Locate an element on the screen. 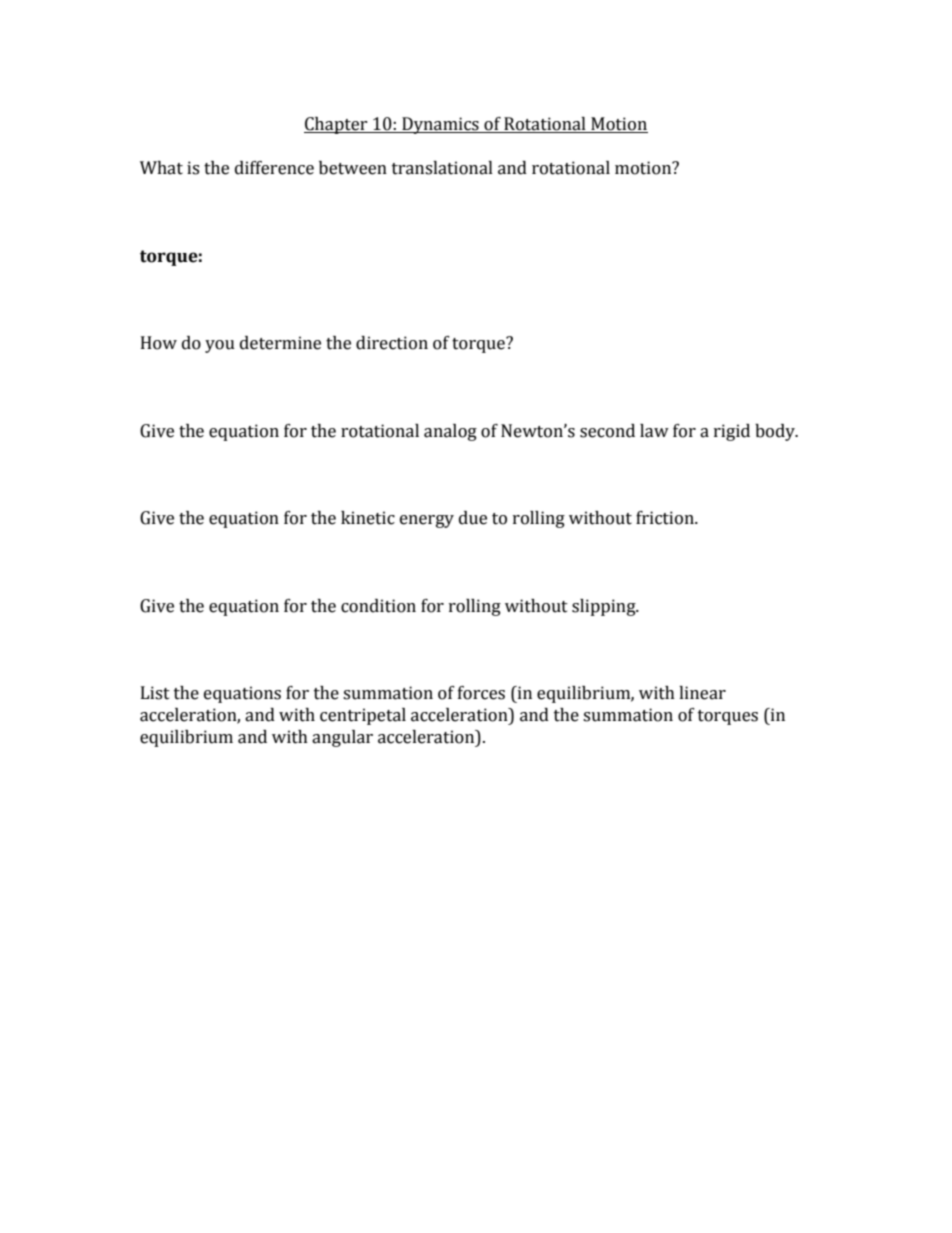  direction is located at coordinates (392, 343).
